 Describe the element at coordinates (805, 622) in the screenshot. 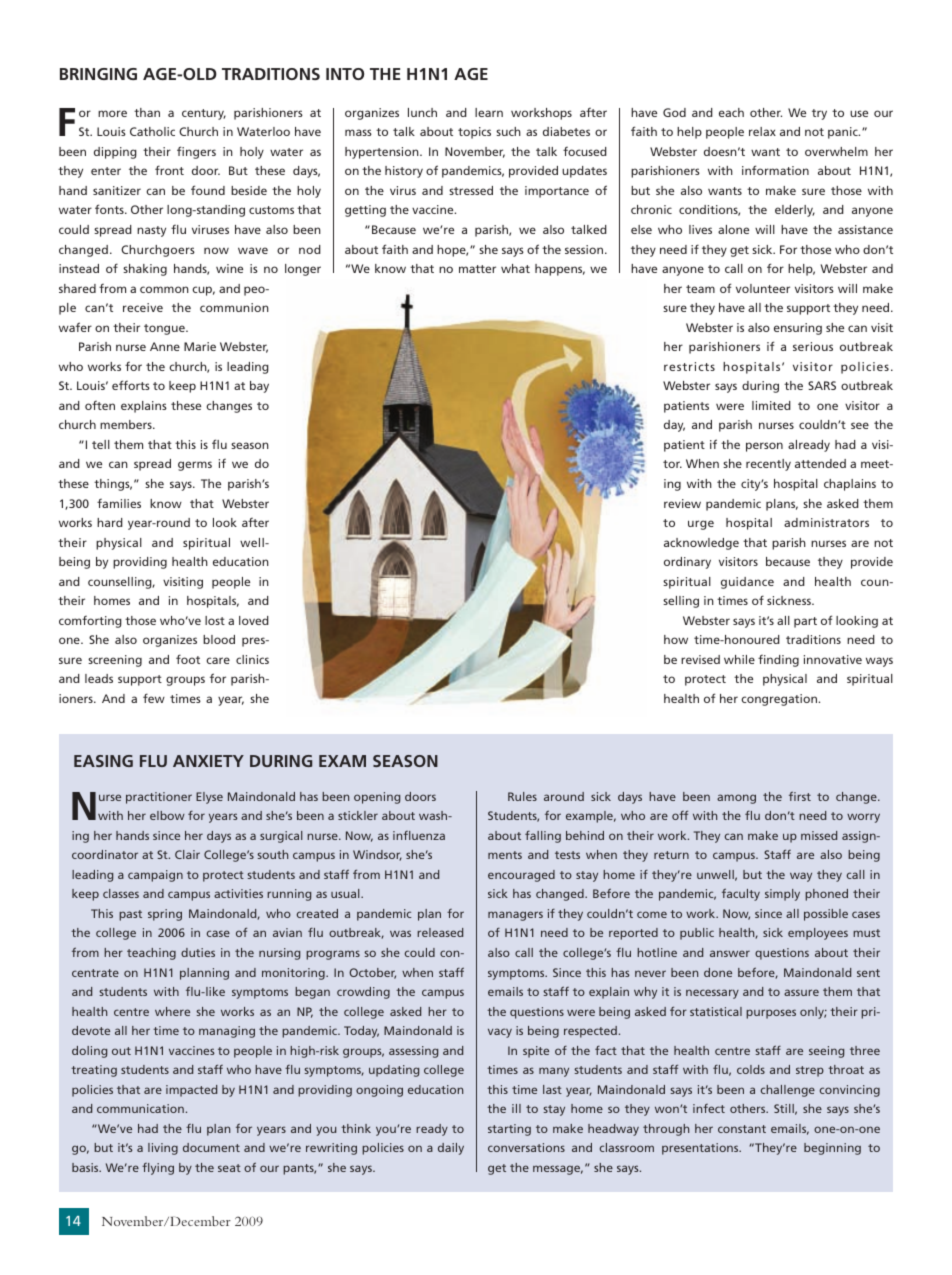

I see `part` at that location.
